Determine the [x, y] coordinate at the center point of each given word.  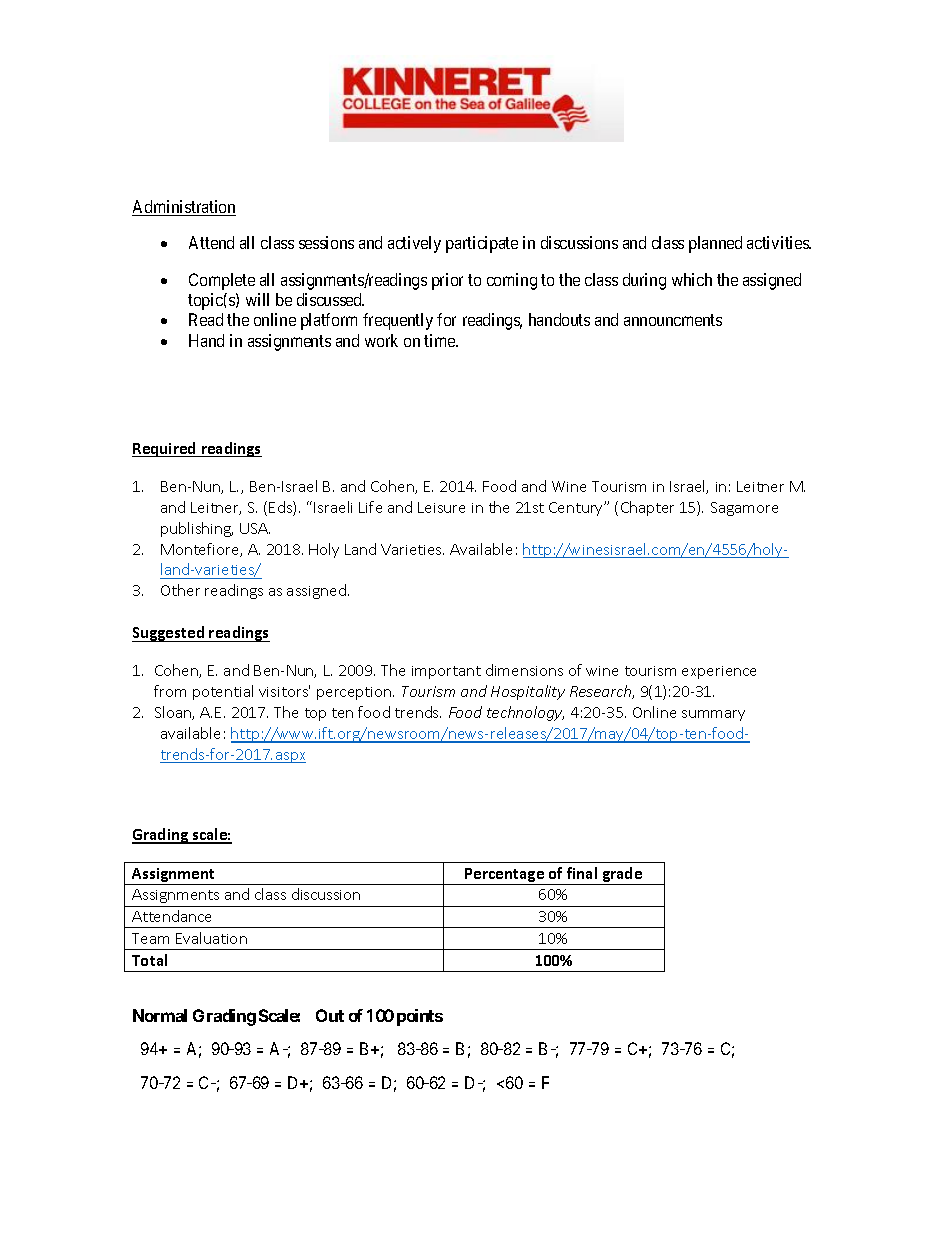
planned [715, 244]
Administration [184, 208]
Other [180, 590]
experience [719, 672]
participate [482, 244]
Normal [160, 1015]
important [446, 672]
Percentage [505, 876]
